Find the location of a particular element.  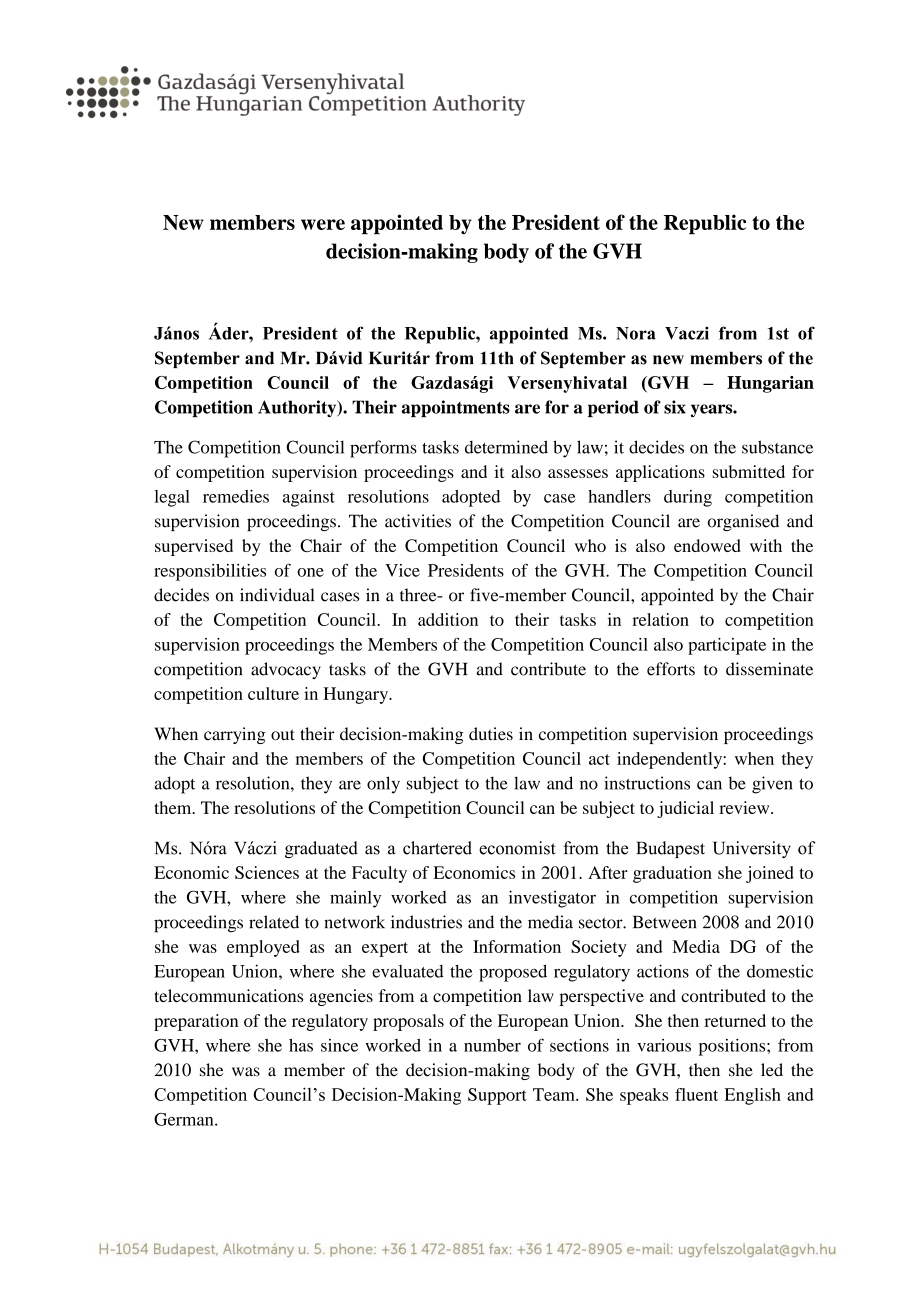

were is located at coordinates (323, 224).
